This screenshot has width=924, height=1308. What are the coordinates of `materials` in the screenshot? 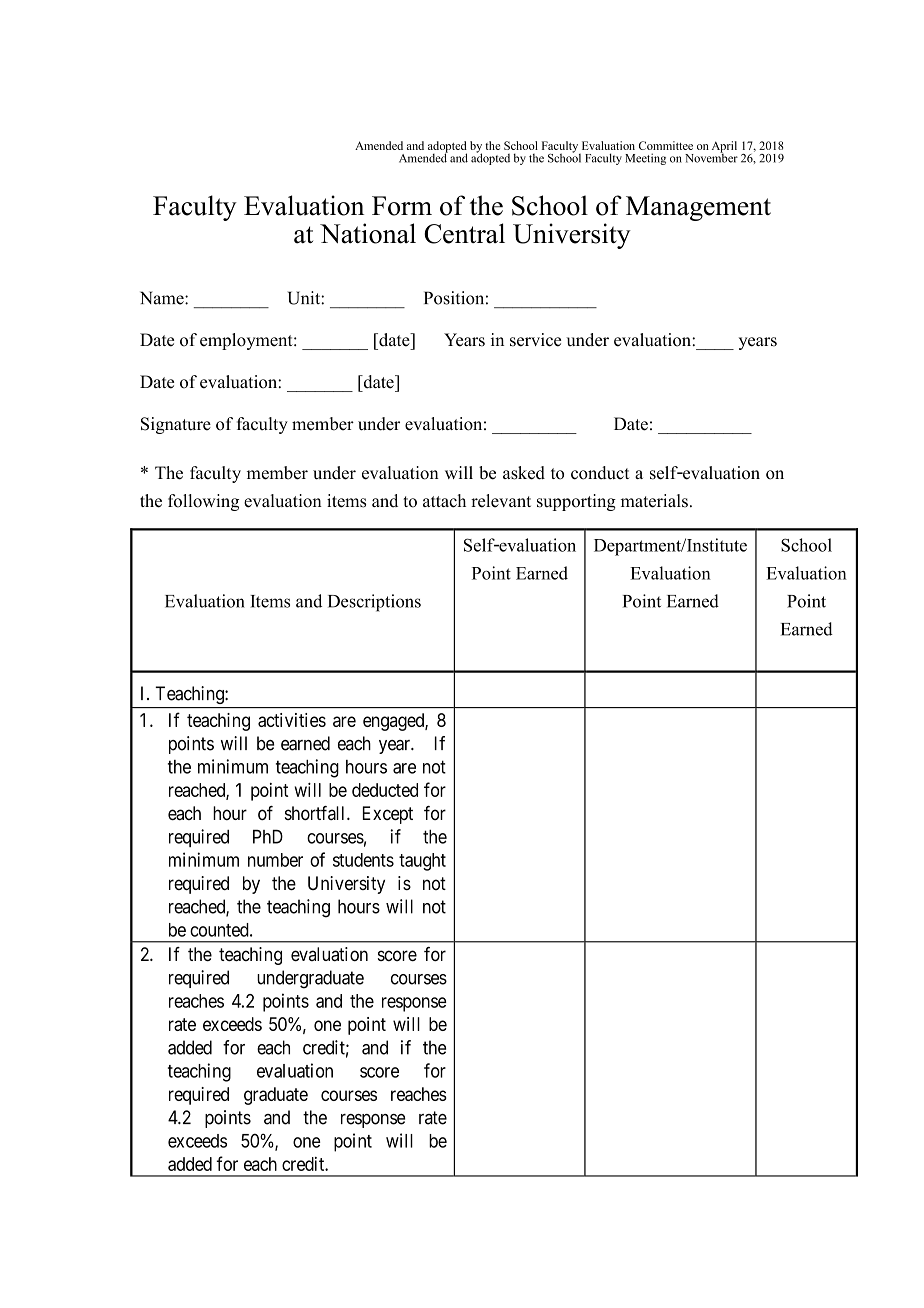 It's located at (654, 501).
